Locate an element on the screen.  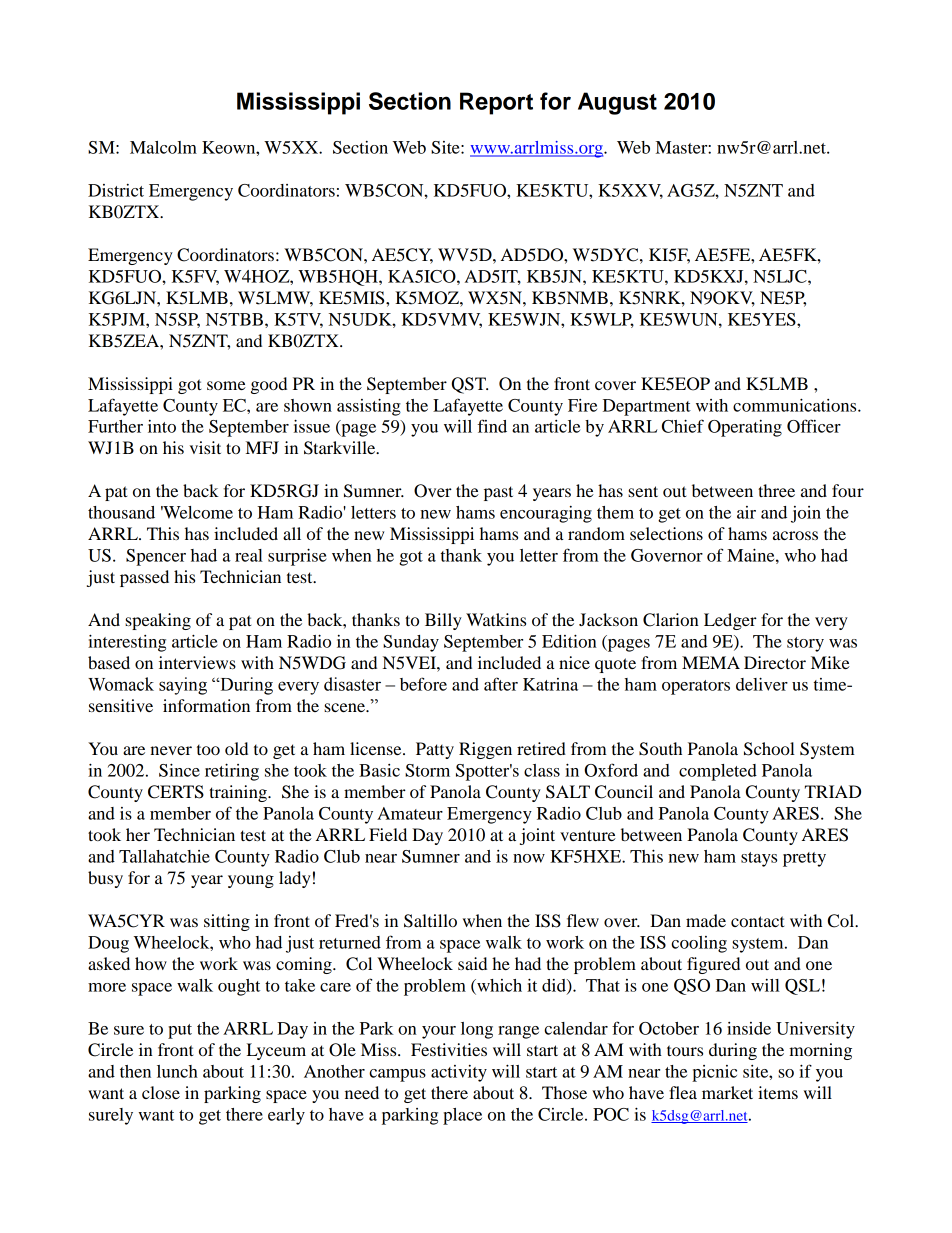
lunch is located at coordinates (177, 1071).
